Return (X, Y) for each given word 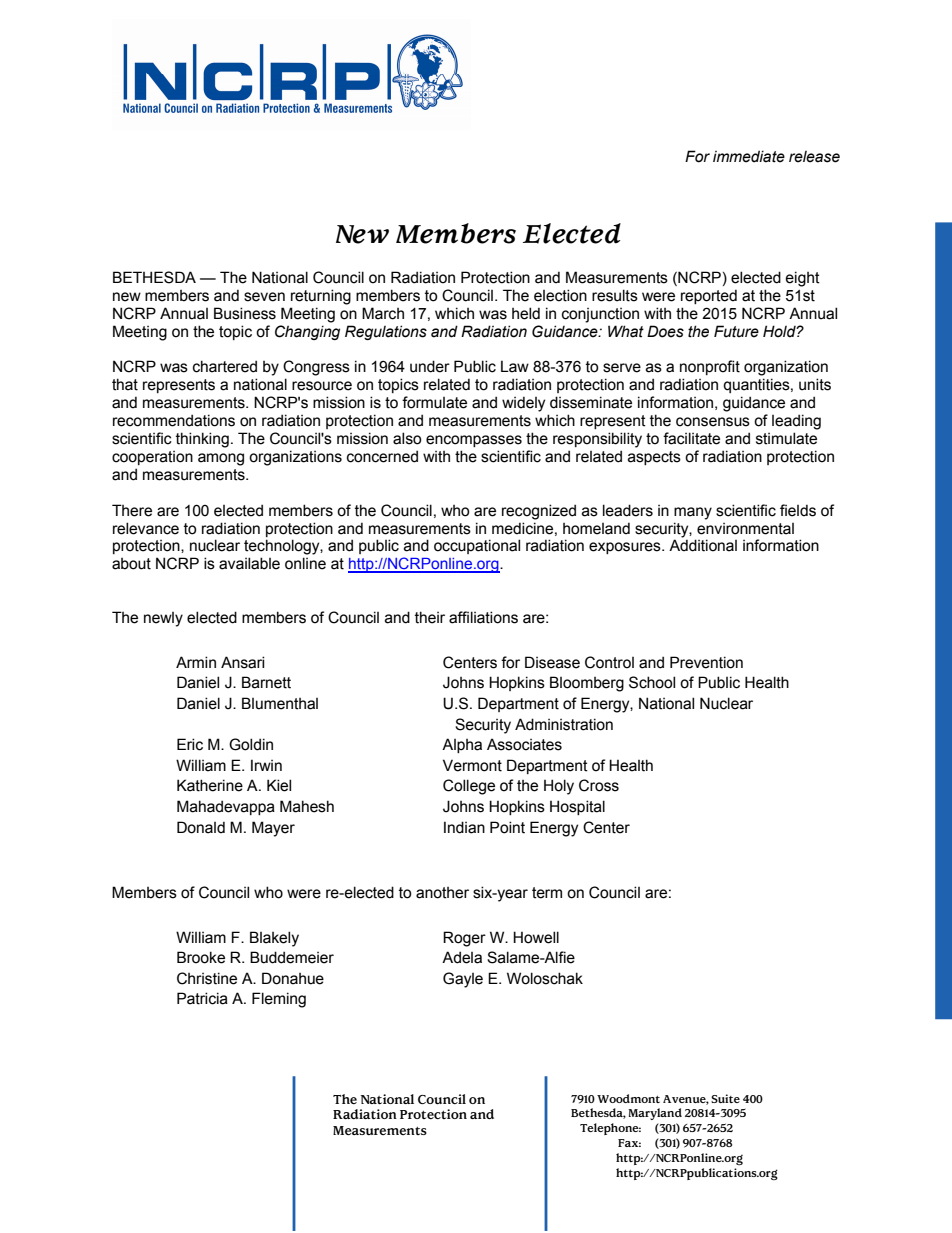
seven (264, 297)
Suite (725, 1098)
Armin (196, 662)
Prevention (706, 662)
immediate (749, 156)
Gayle (463, 980)
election (560, 295)
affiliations (483, 617)
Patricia (202, 998)
